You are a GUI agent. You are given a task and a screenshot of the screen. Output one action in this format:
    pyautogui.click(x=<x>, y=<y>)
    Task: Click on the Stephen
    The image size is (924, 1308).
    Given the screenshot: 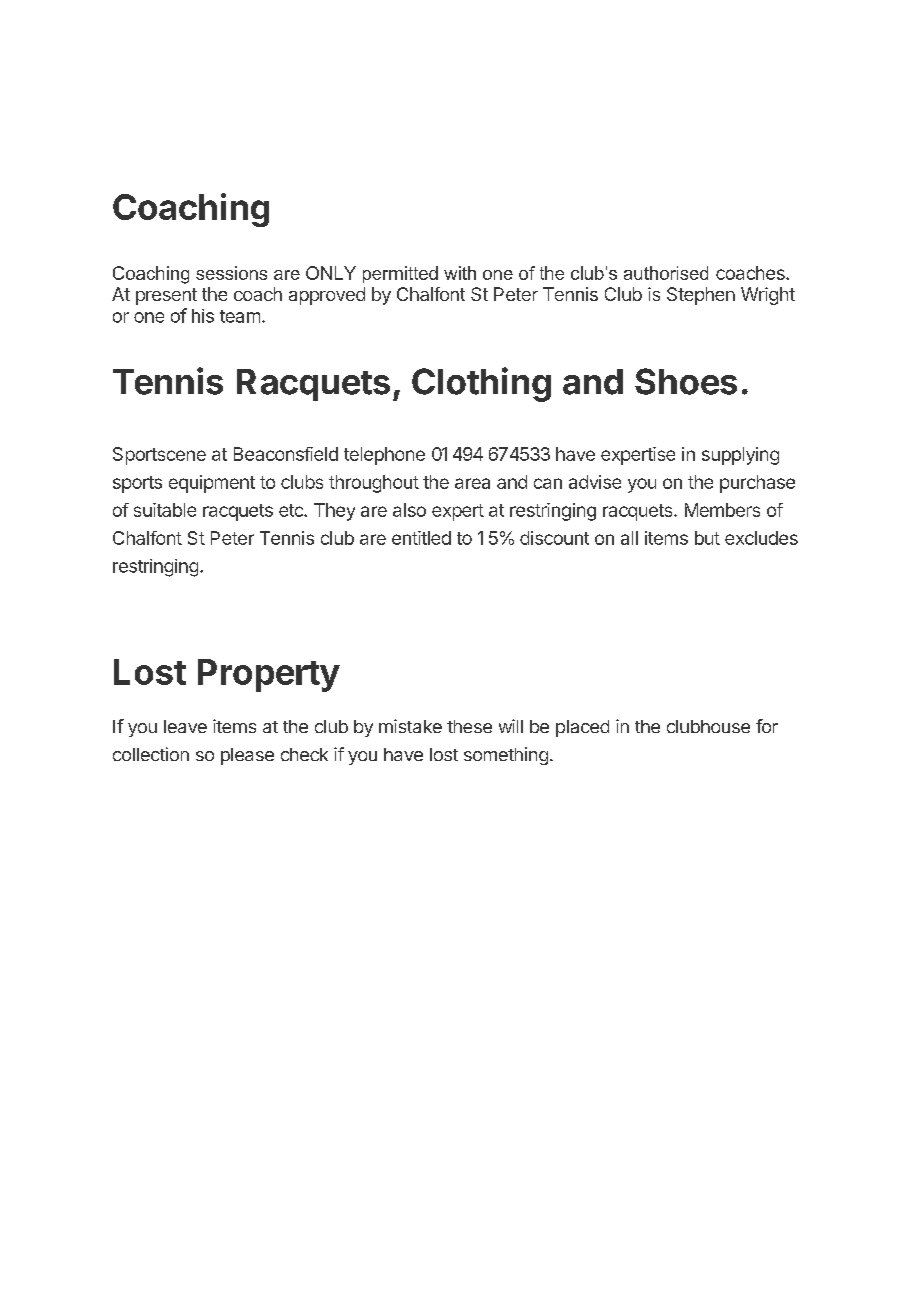 What is the action you would take?
    pyautogui.click(x=701, y=296)
